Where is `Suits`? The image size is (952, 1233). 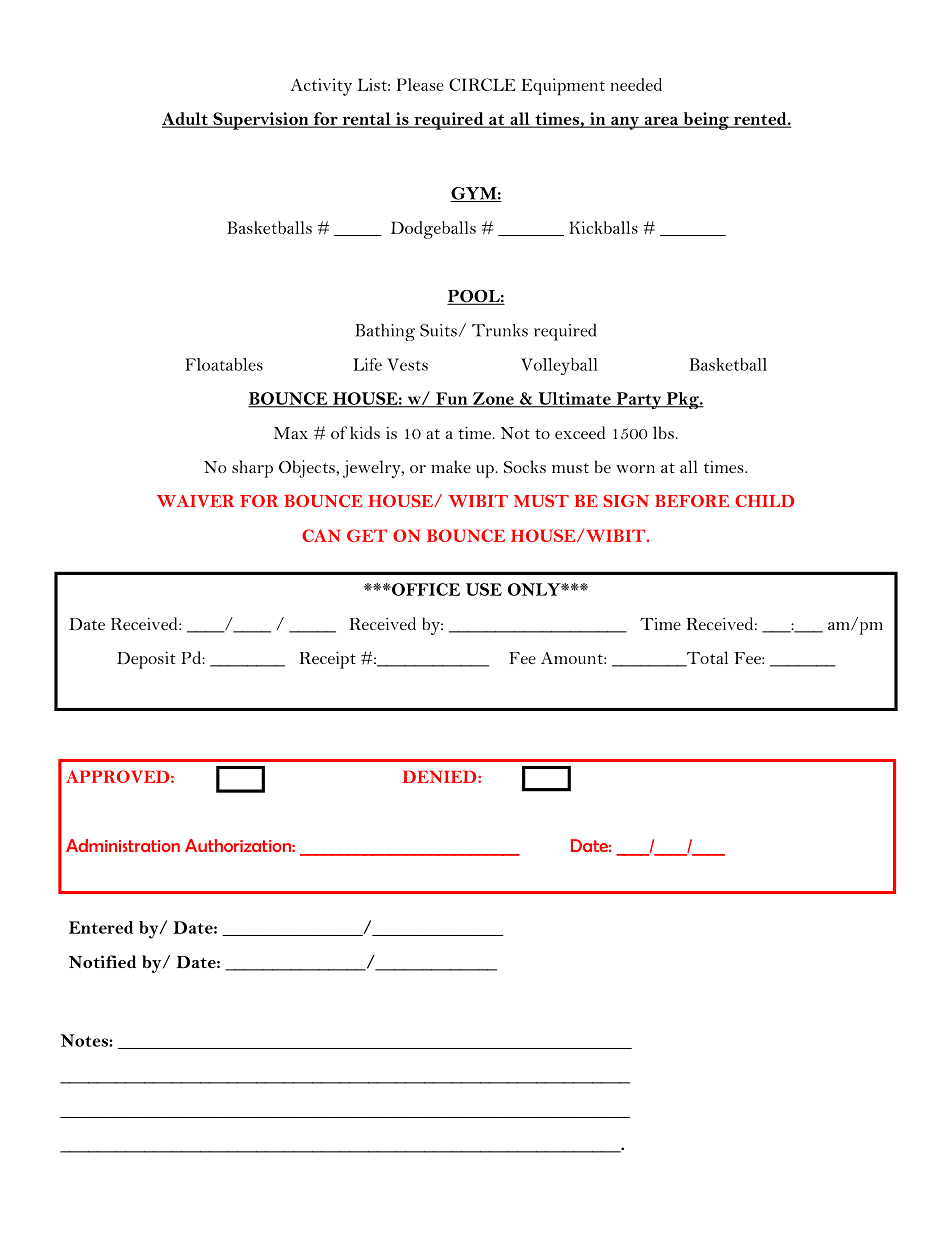 Suits is located at coordinates (438, 330).
